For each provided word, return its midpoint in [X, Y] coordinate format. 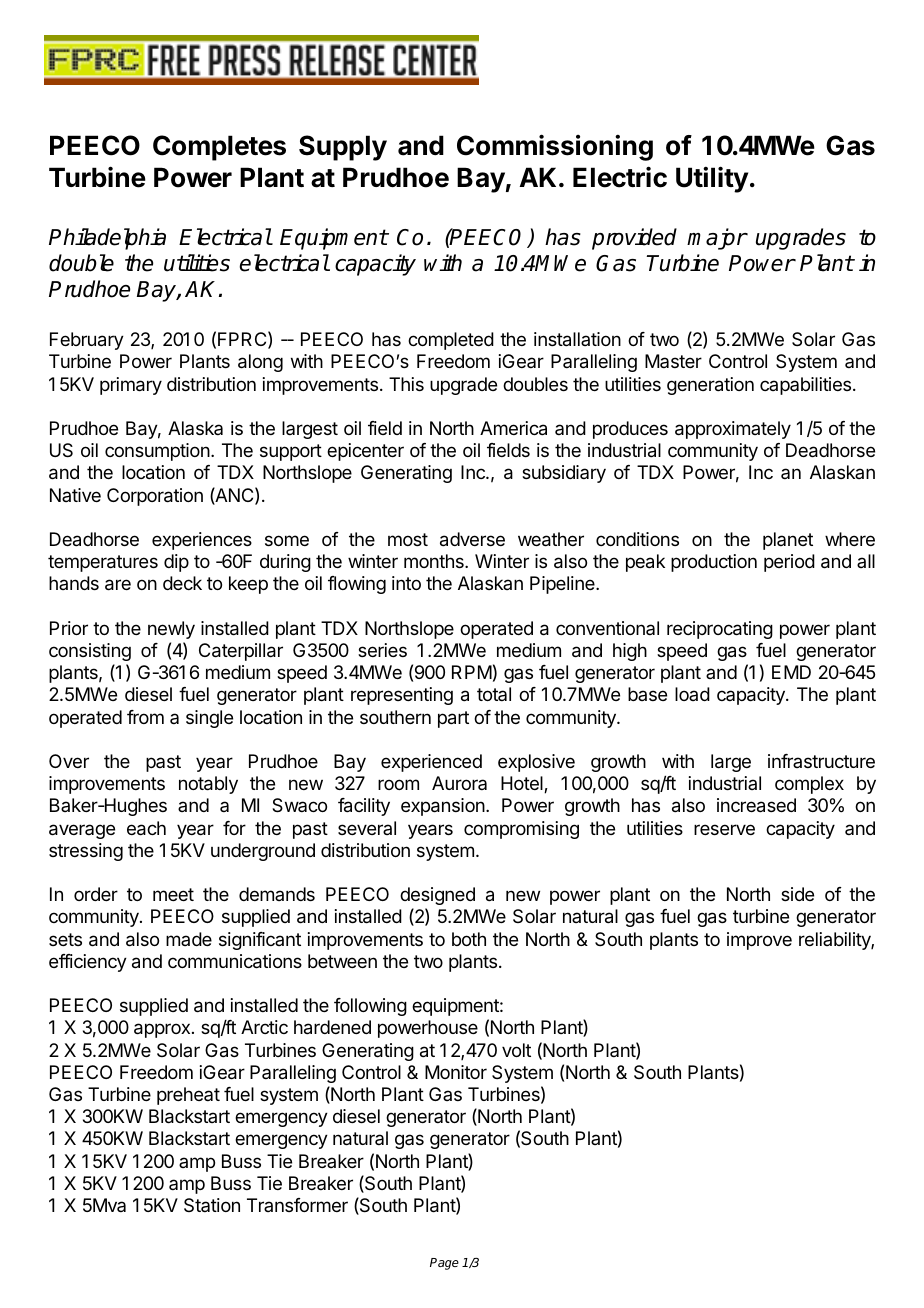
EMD [791, 672]
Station [212, 1205]
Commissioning [555, 147]
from [145, 717]
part [453, 719]
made [189, 939]
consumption [157, 452]
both [469, 939]
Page [444, 1264]
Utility [712, 179]
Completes [219, 148]
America [513, 428]
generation [710, 386]
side [797, 894]
